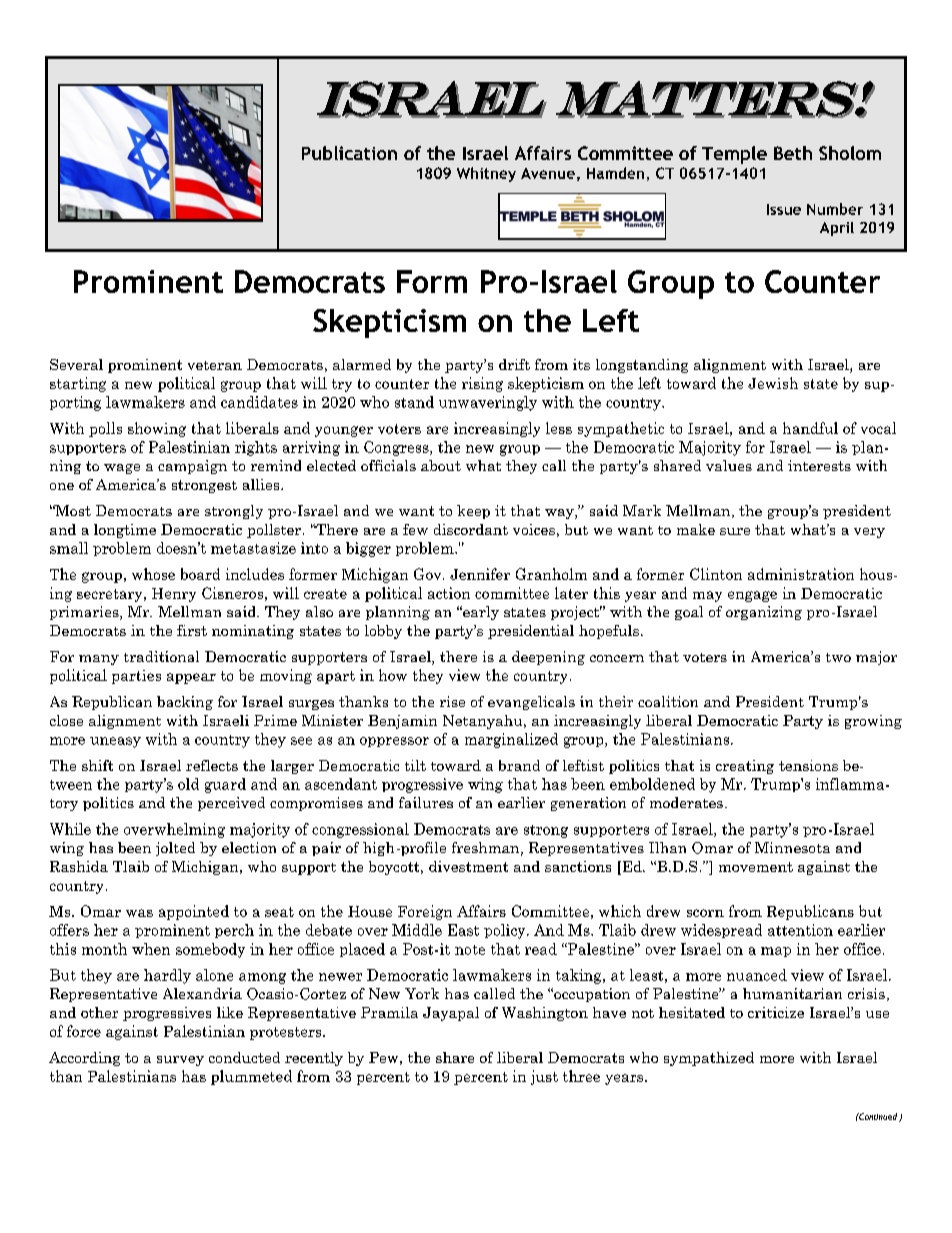 This document has width=952, height=1233. Describe the element at coordinates (793, 153) in the document. I see `Beth` at that location.
